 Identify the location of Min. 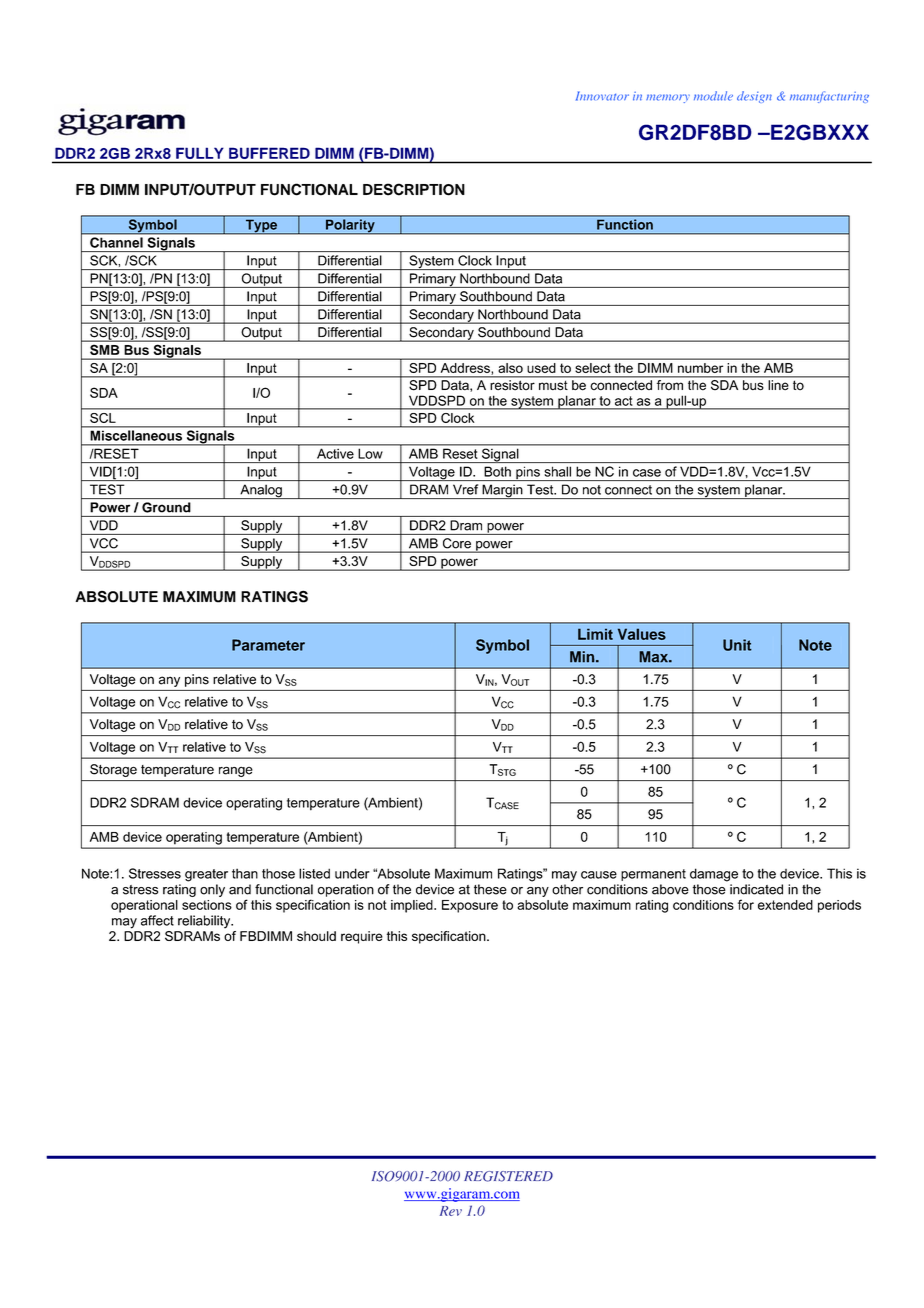
(583, 657).
